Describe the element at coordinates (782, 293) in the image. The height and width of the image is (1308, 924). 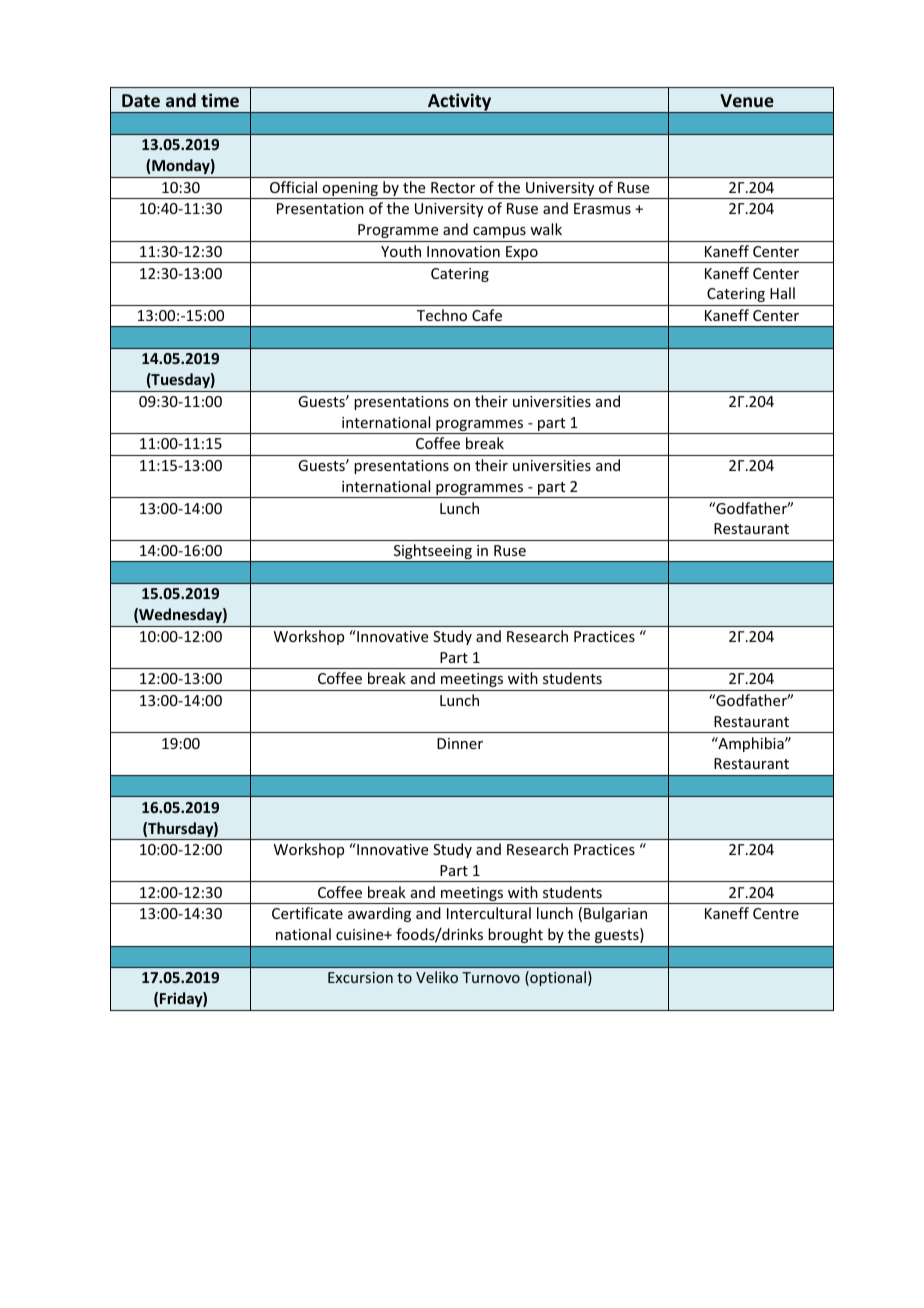
I see `Hall` at that location.
